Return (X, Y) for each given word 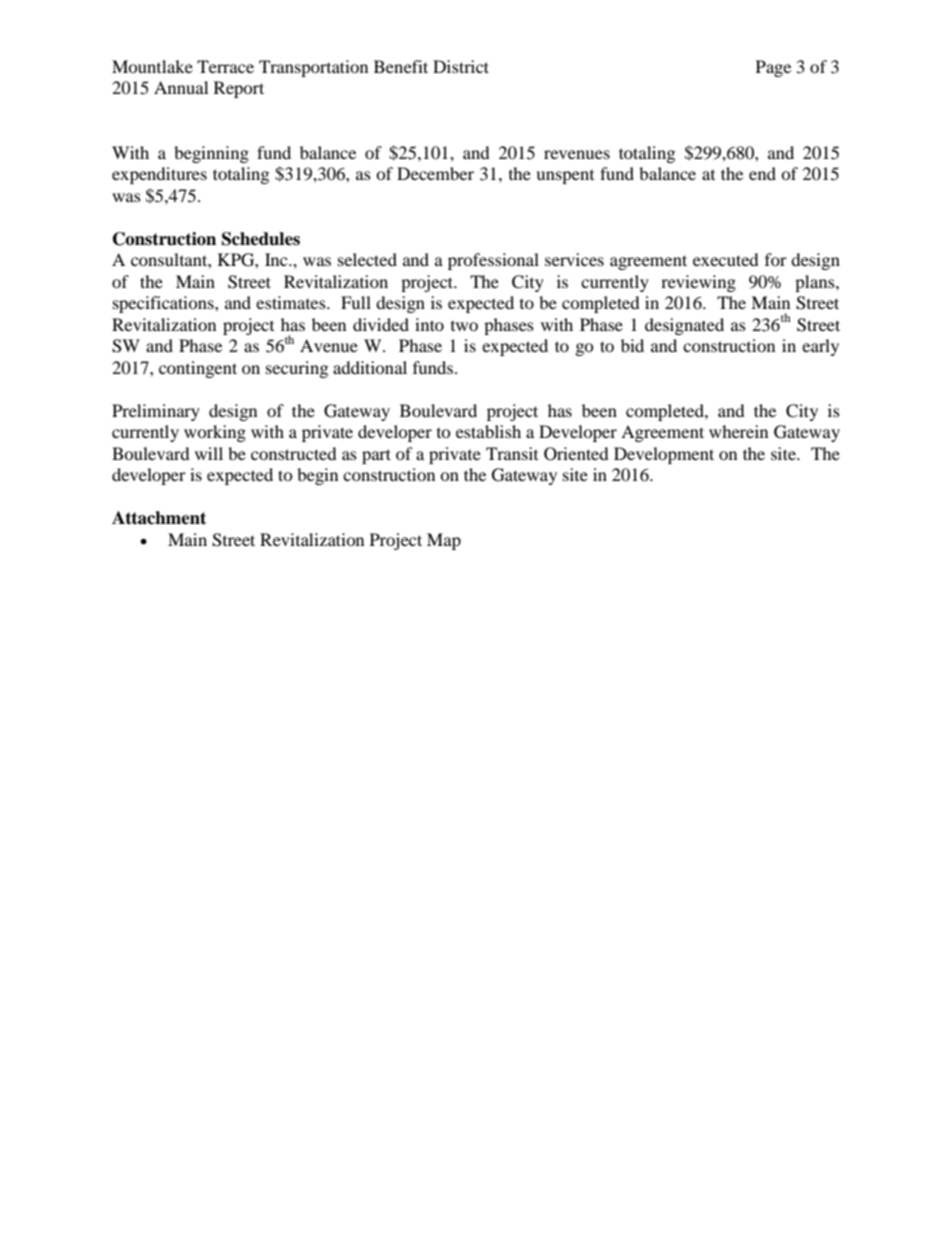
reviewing (698, 283)
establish (488, 431)
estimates (292, 302)
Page (773, 68)
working (215, 433)
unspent (565, 177)
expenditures (159, 175)
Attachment (159, 518)
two (464, 326)
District (461, 66)
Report (239, 89)
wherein (738, 431)
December (435, 173)
